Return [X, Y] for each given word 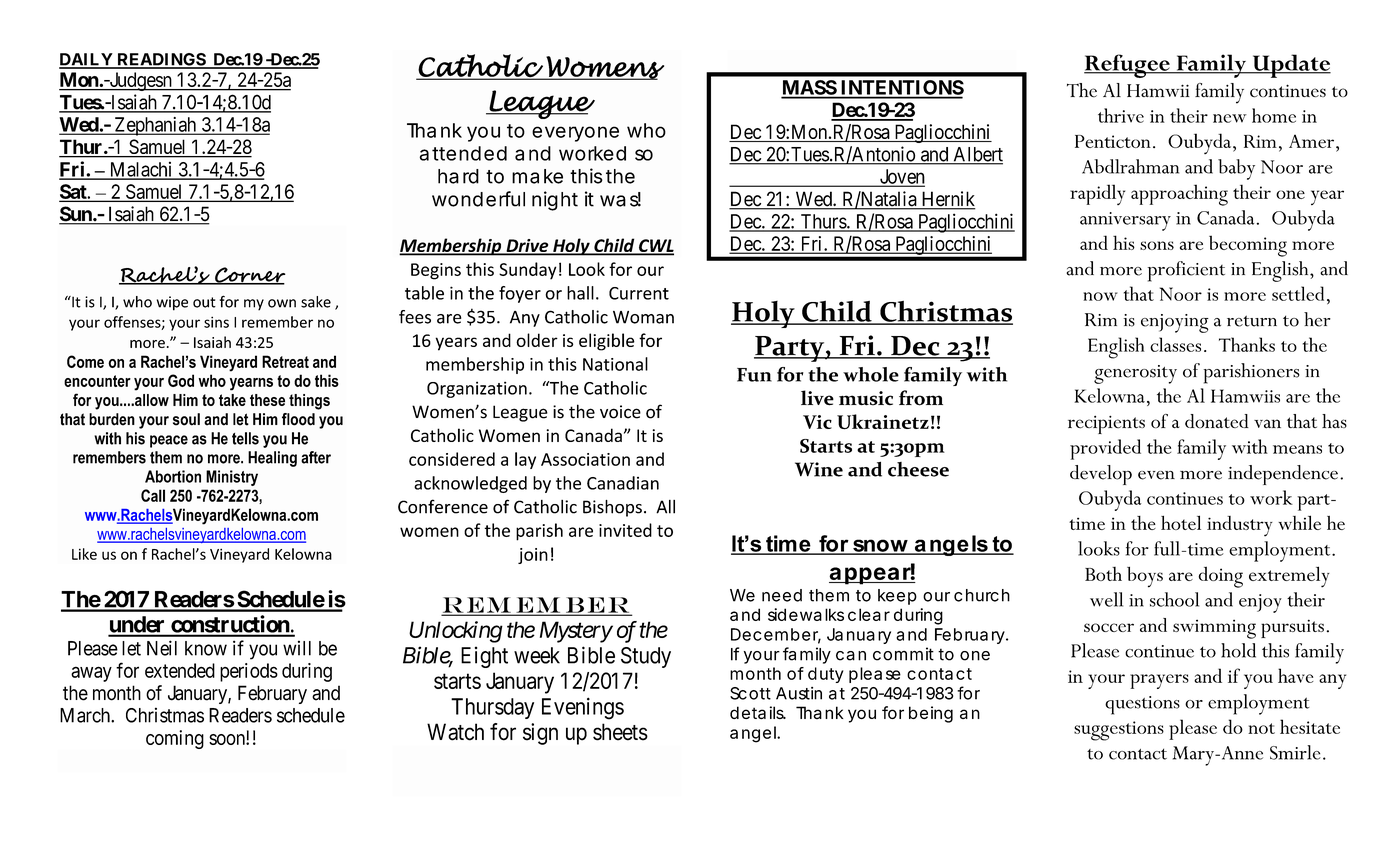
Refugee [1128, 66]
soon [228, 739]
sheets [620, 732]
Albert [977, 155]
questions [1142, 705]
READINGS [161, 60]
